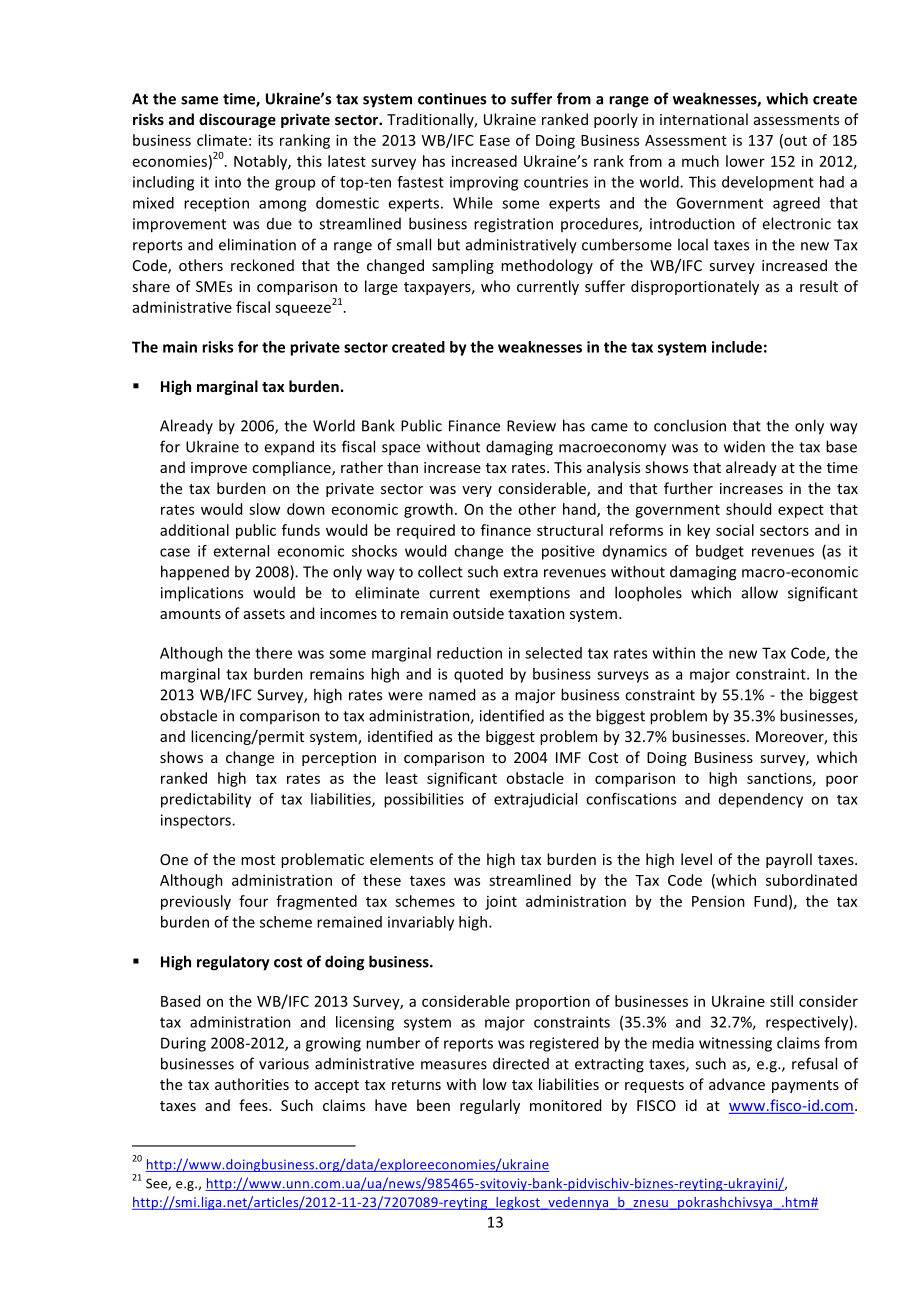 The image size is (924, 1308). Describe the element at coordinates (690, 425) in the screenshot. I see `conclusion` at that location.
